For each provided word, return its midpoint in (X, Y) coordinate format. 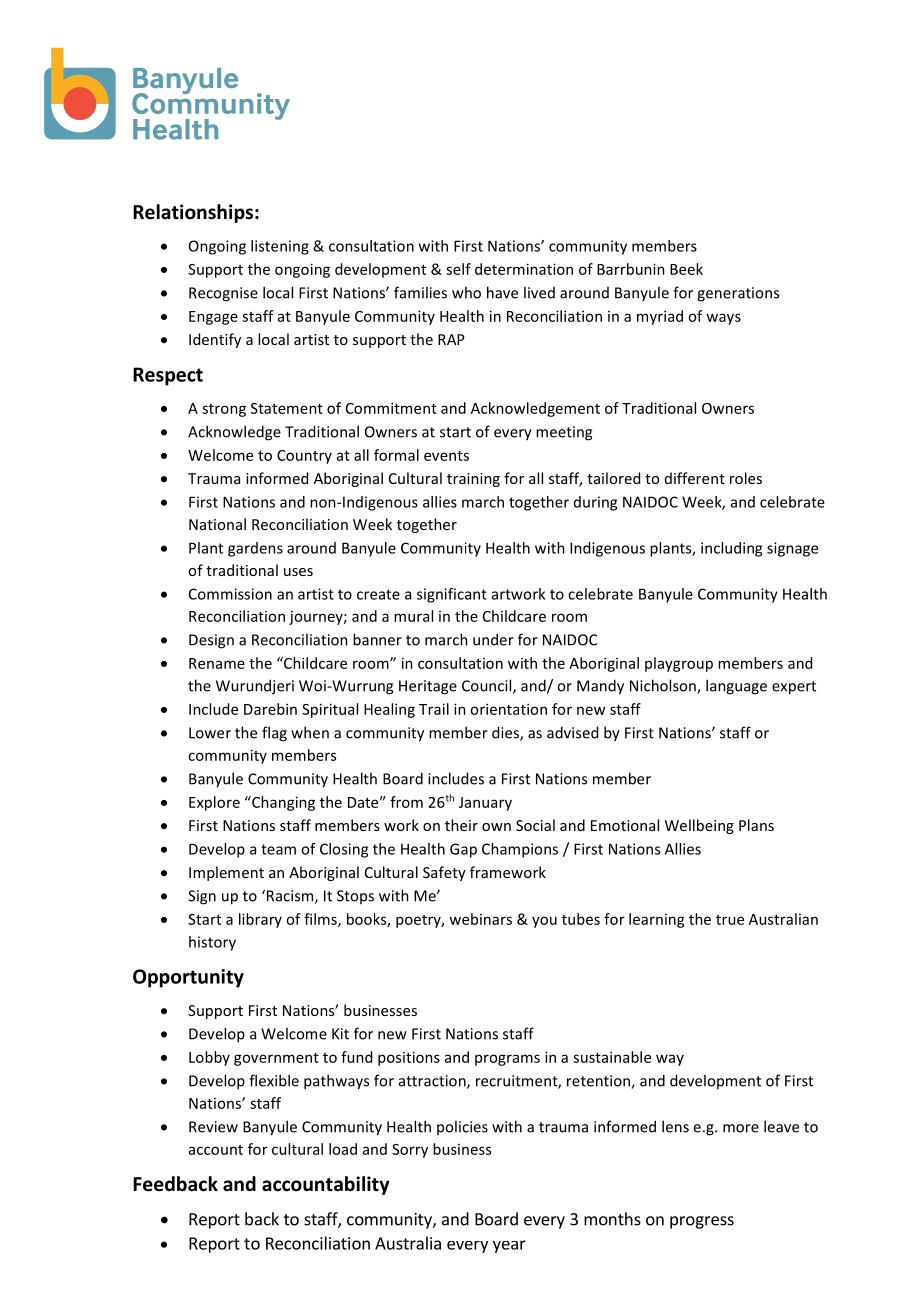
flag (274, 734)
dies (506, 733)
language (736, 687)
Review (213, 1127)
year (509, 1246)
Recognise (223, 294)
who (466, 292)
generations (738, 294)
